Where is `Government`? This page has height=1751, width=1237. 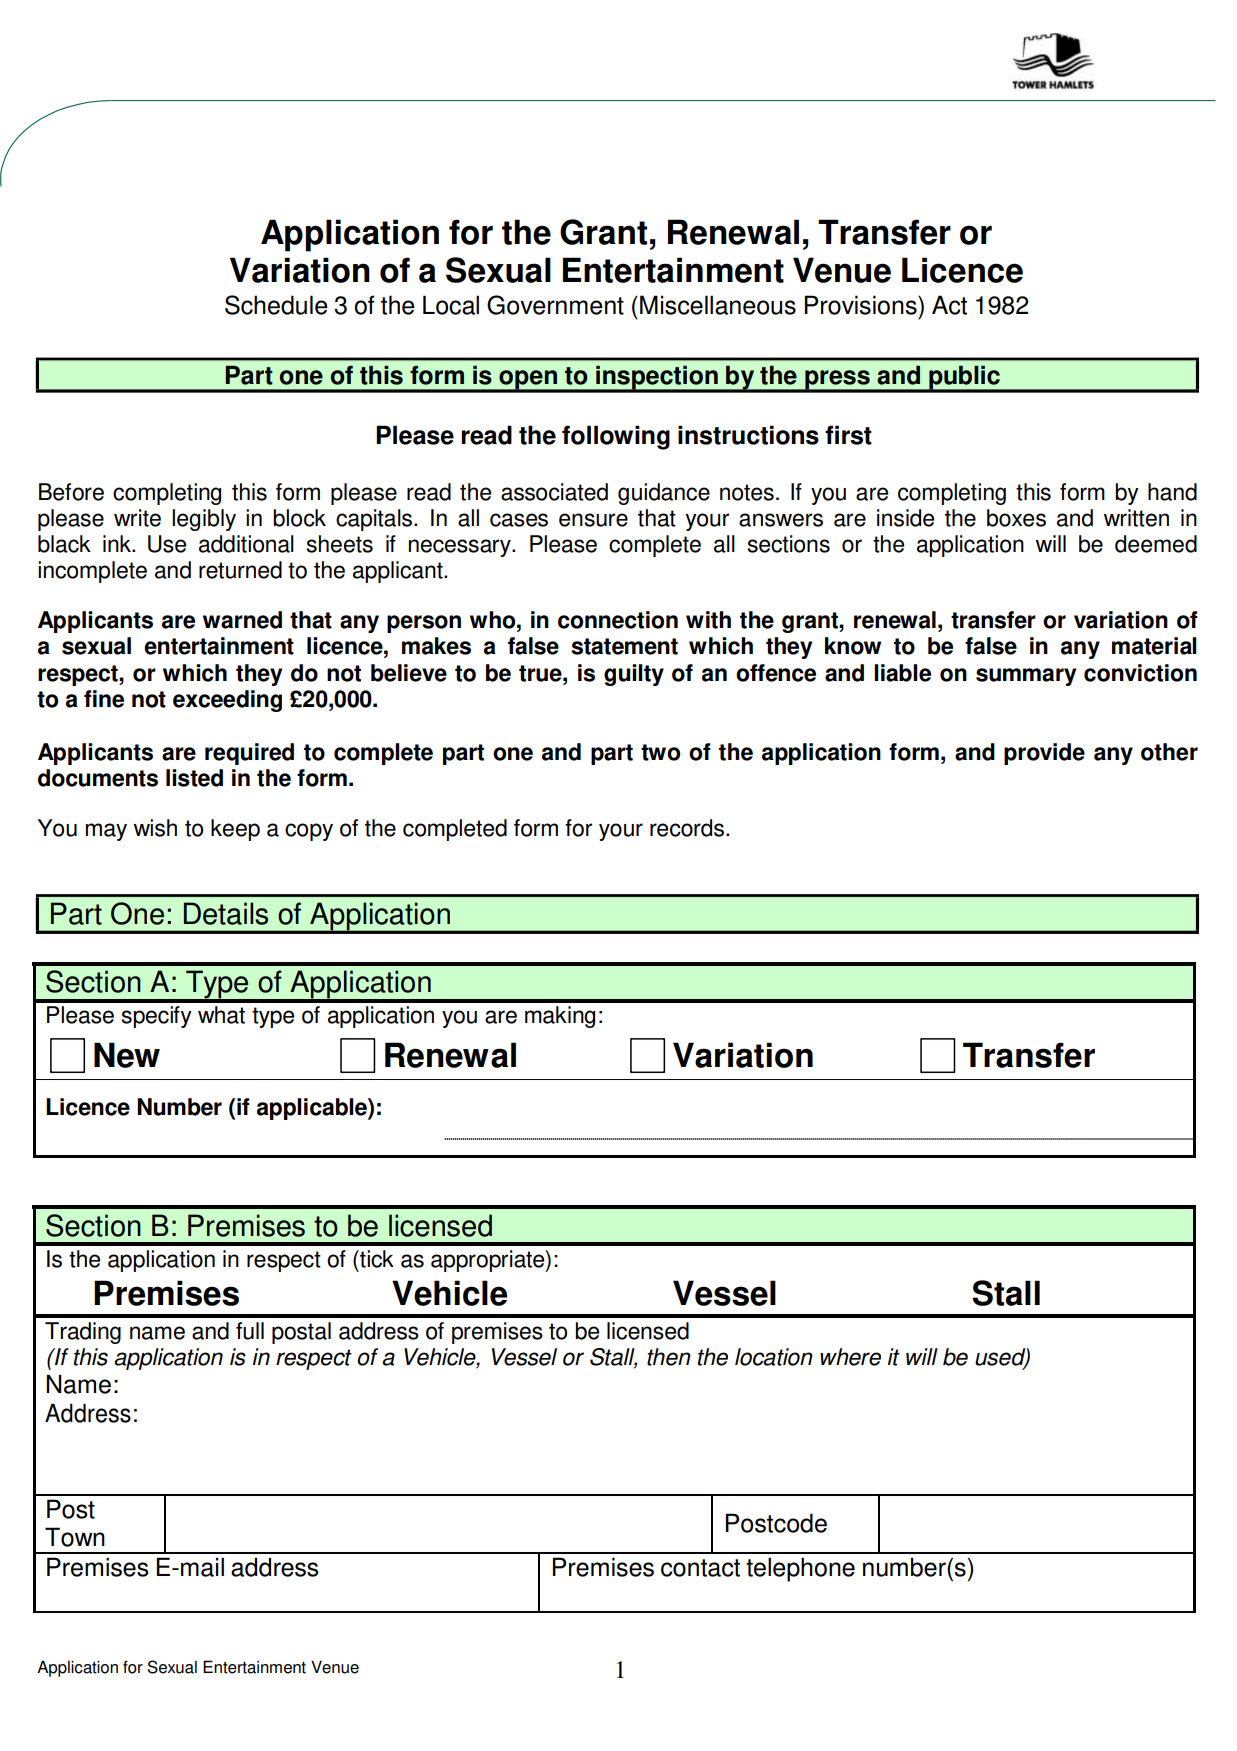
Government is located at coordinates (555, 305).
